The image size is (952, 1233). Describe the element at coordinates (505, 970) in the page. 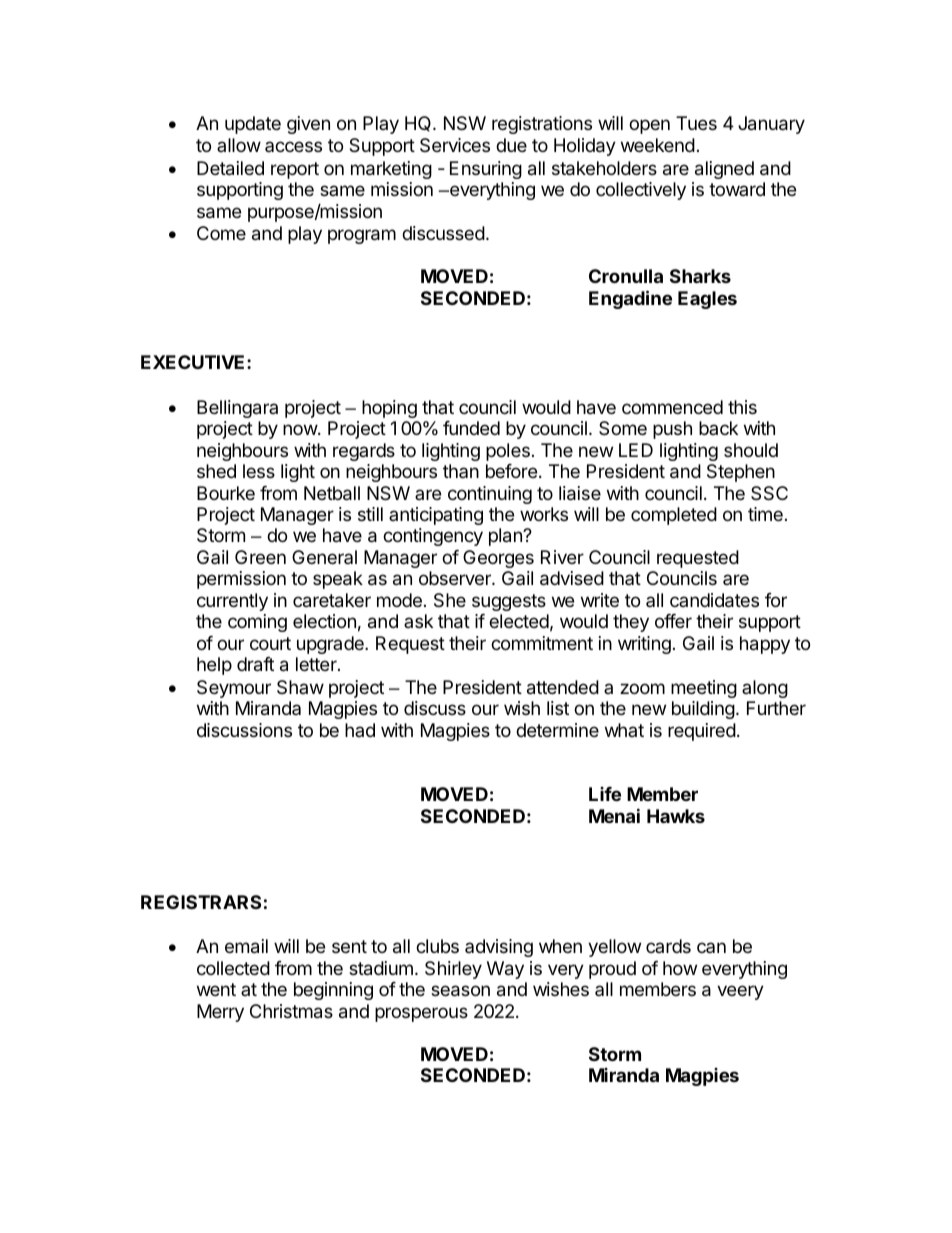

I see `Way` at that location.
